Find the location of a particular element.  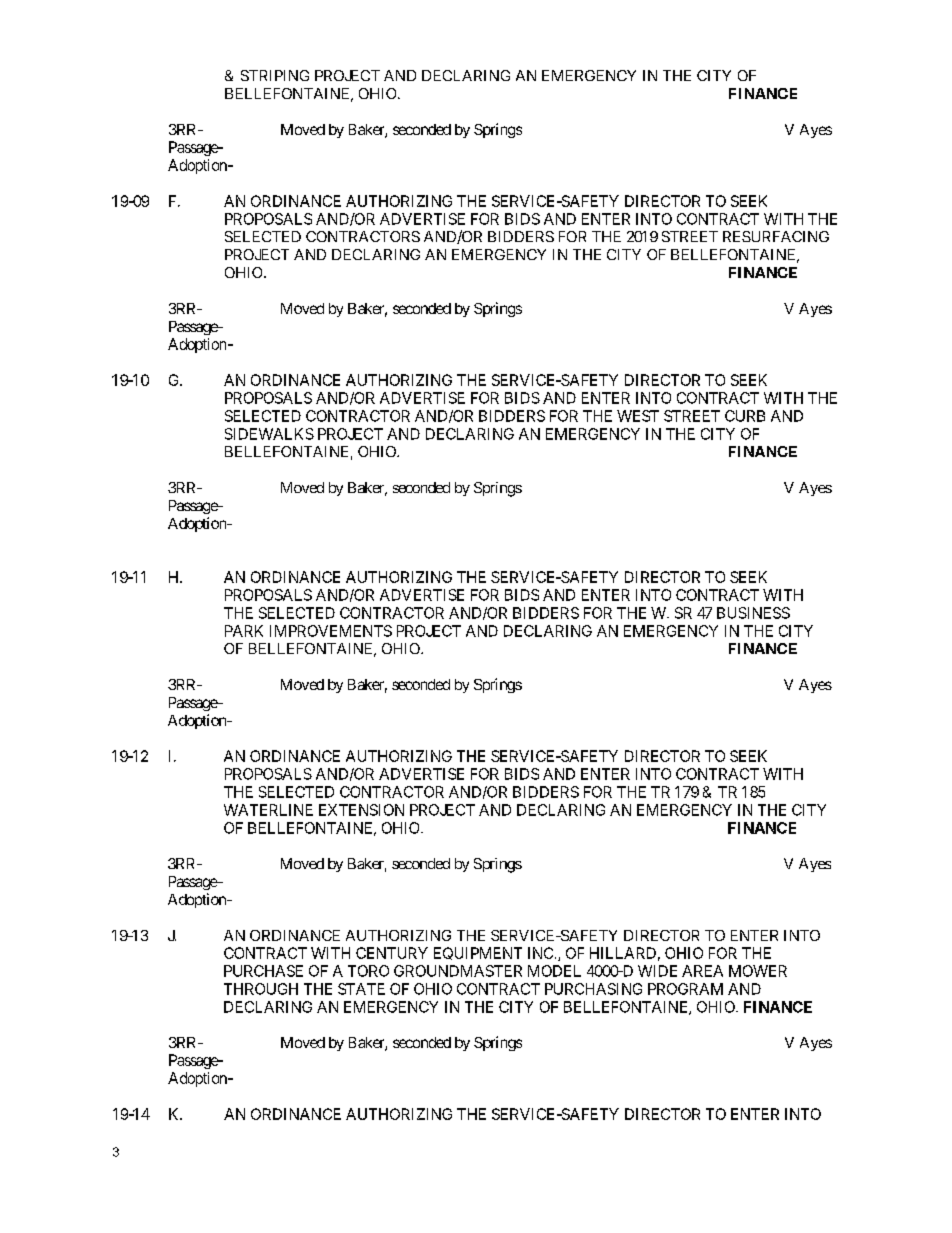

WEST is located at coordinates (638, 416).
